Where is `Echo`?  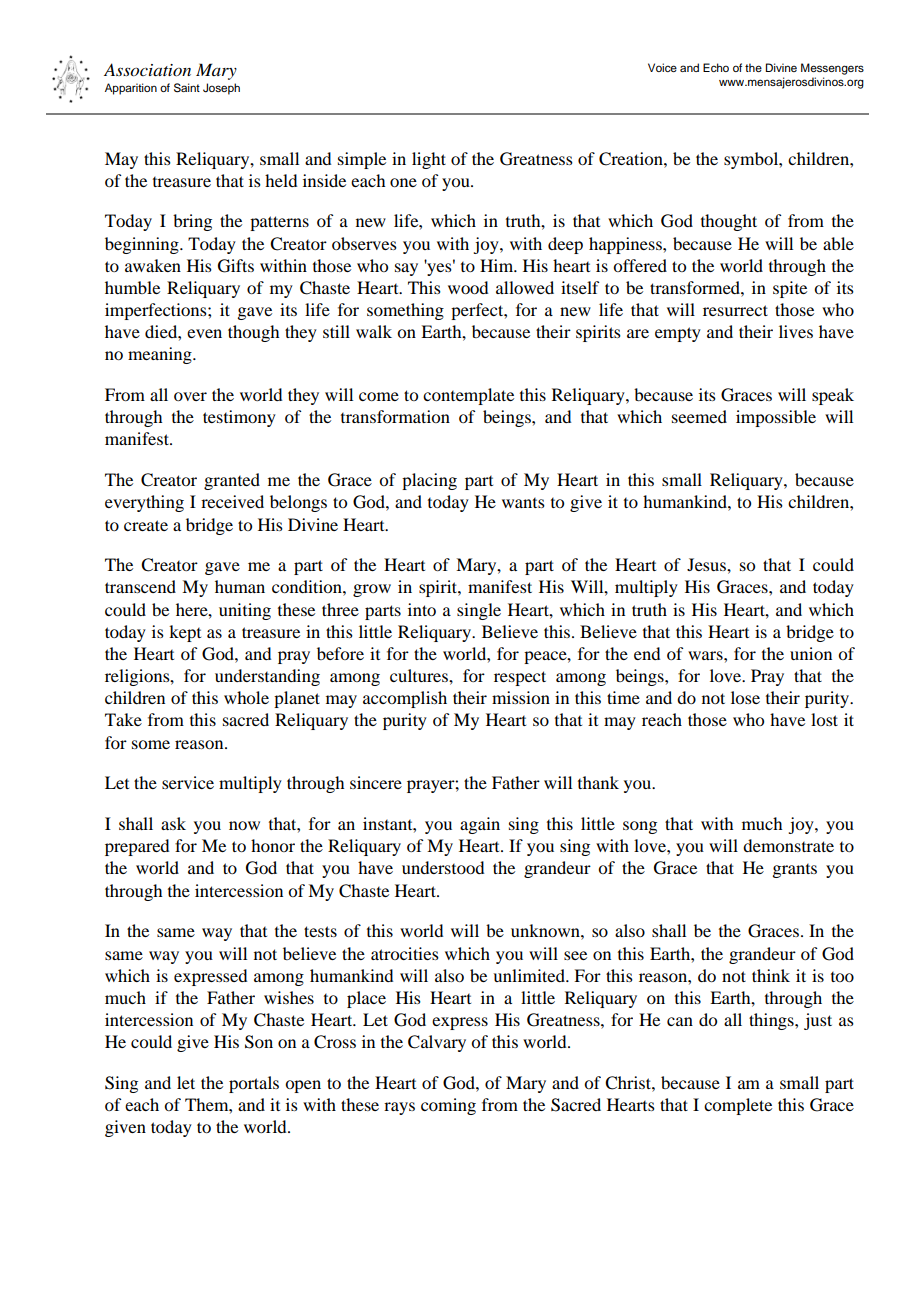 Echo is located at coordinates (716, 67).
